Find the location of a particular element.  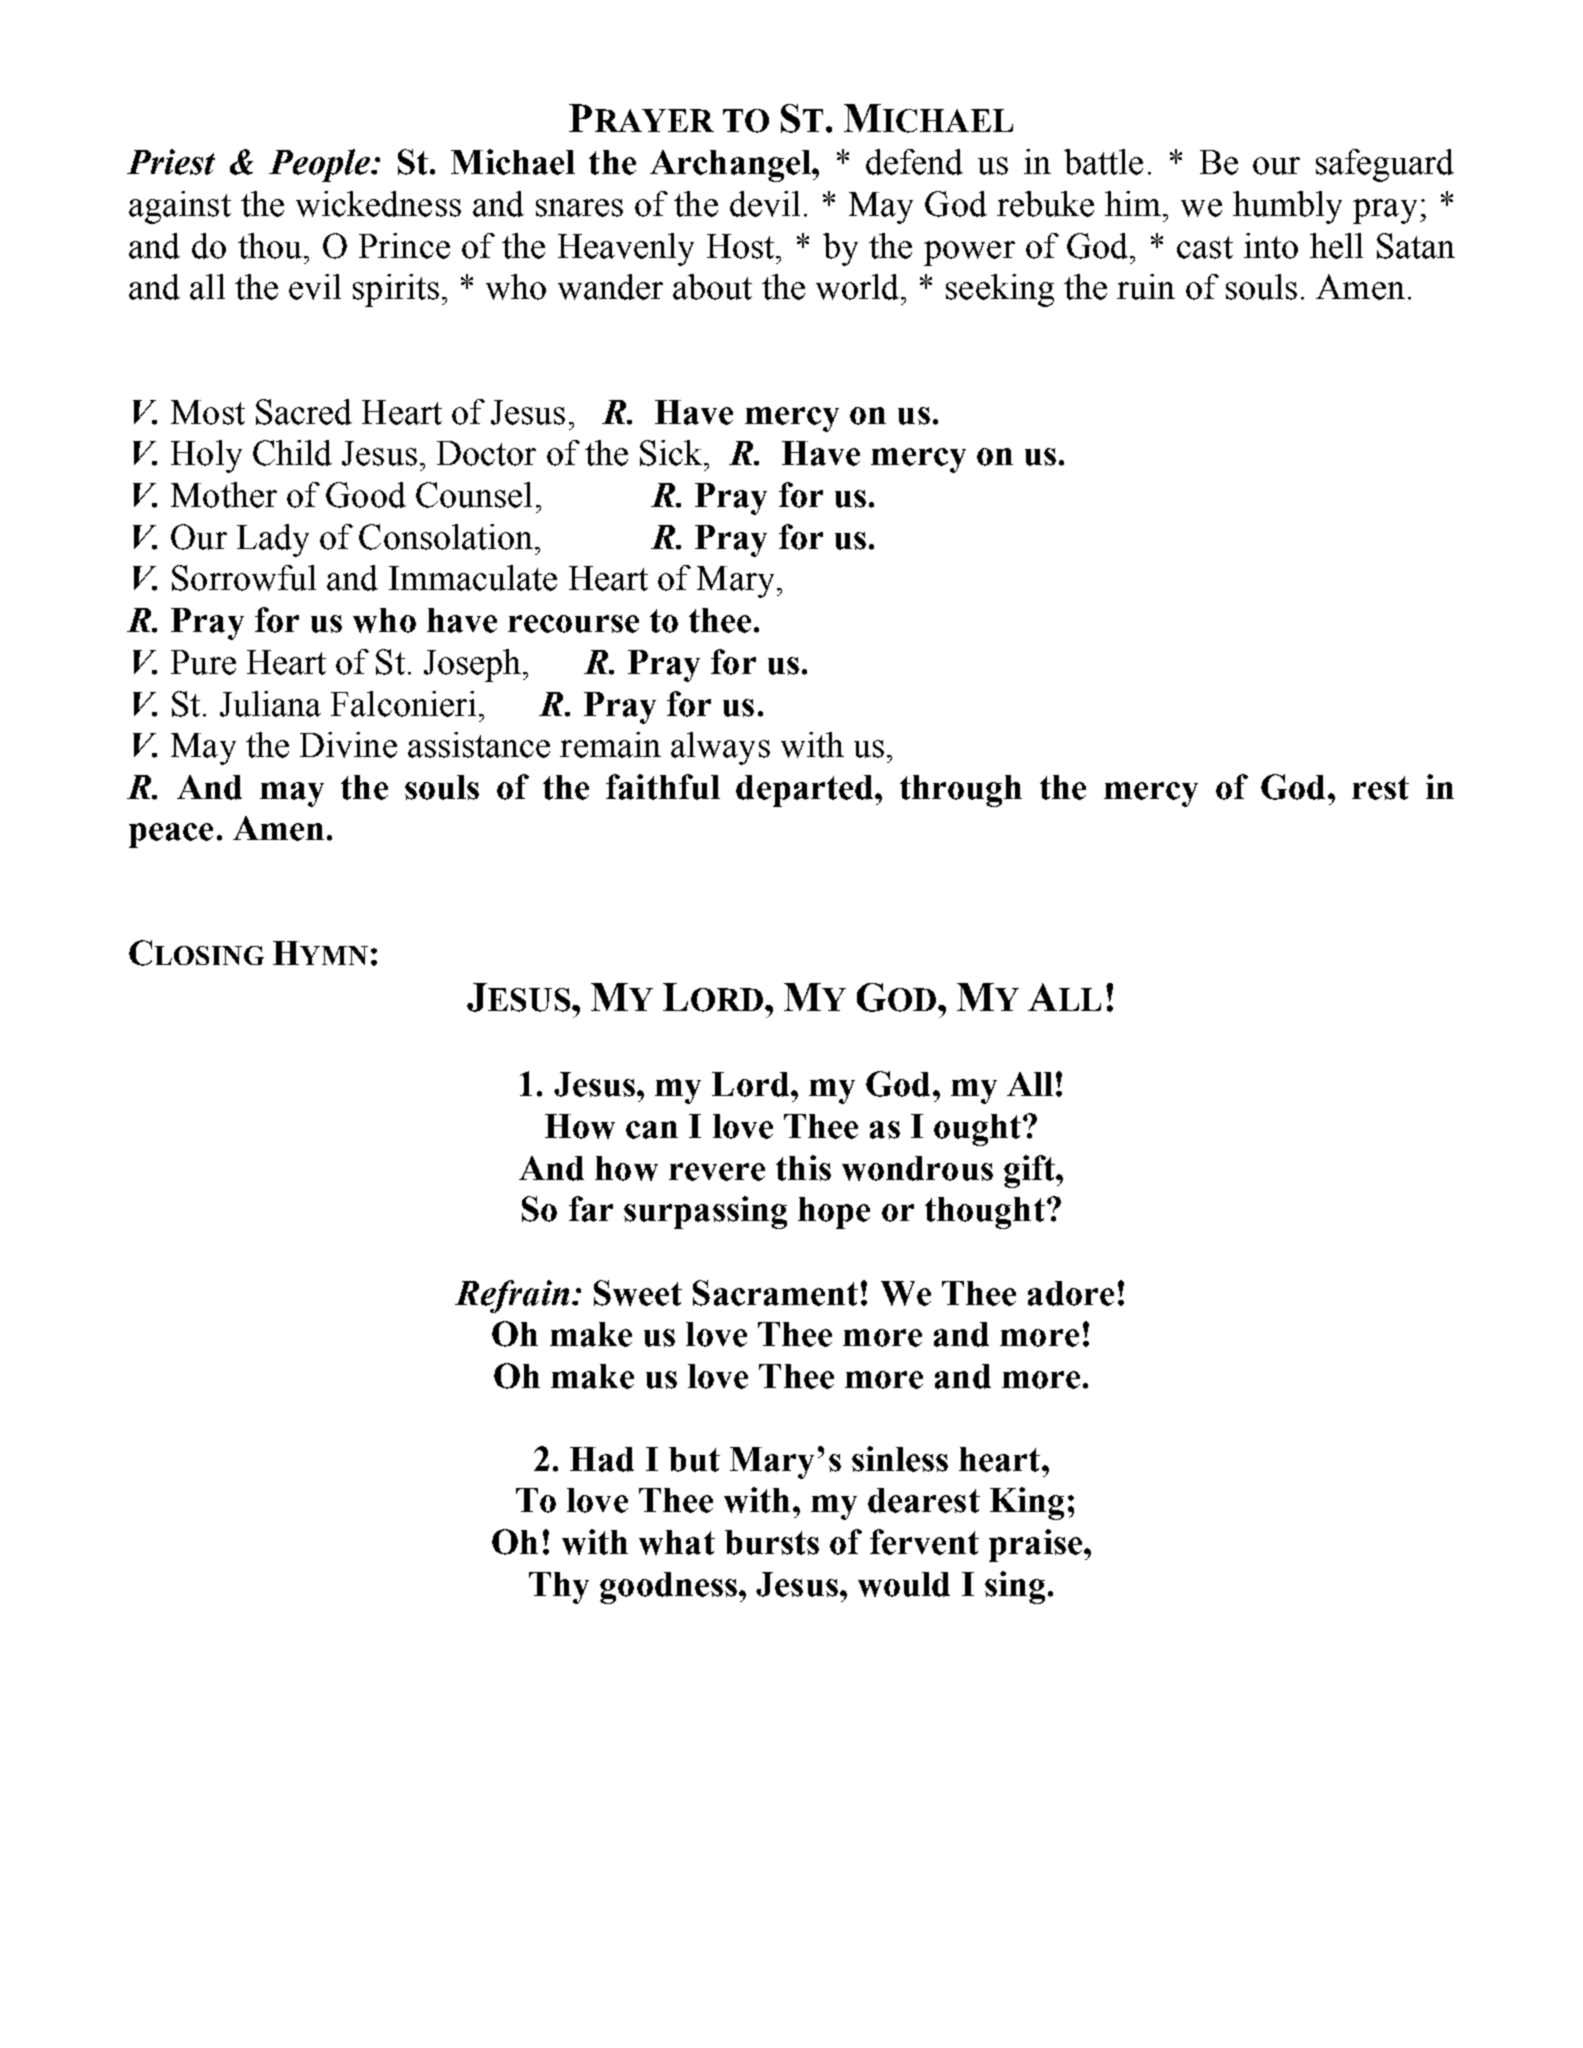

peace is located at coordinates (171, 835).
